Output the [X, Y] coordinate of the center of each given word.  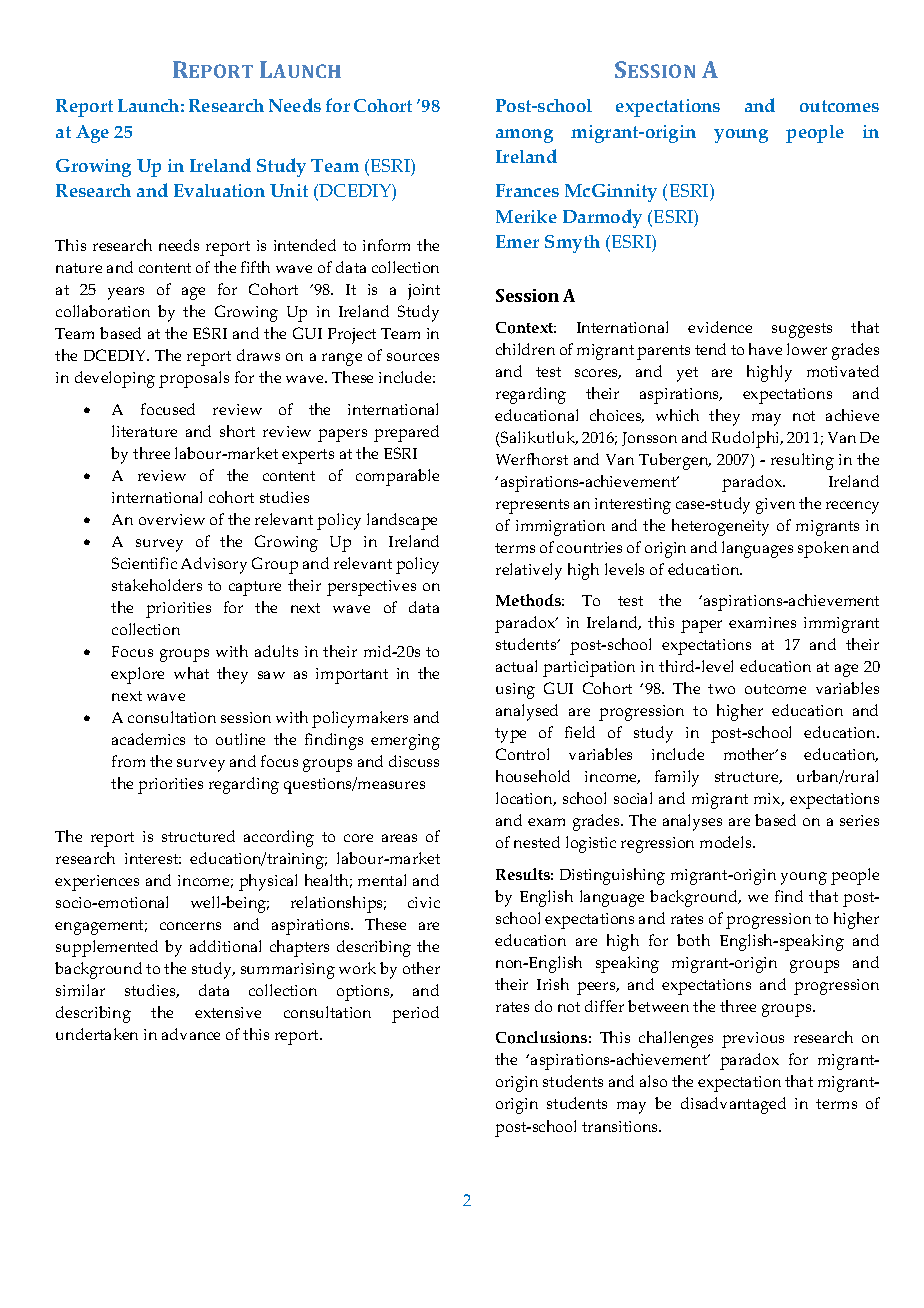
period [415, 1014]
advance [191, 1034]
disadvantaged [733, 1105]
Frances [527, 190]
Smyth [572, 244]
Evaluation [219, 190]
